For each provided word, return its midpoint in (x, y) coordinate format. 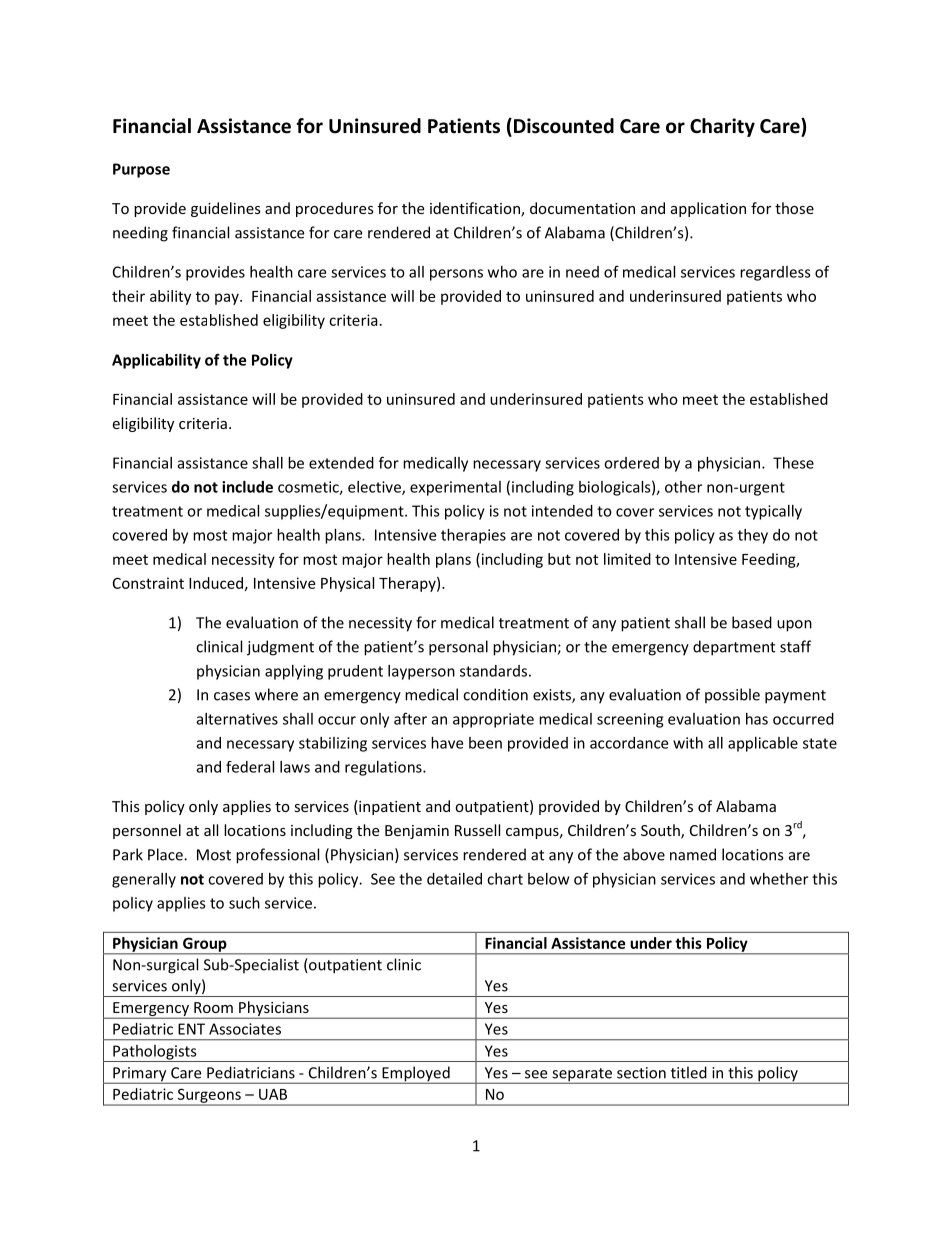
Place (166, 854)
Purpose (141, 170)
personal (458, 648)
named (693, 854)
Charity (722, 127)
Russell (477, 830)
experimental (455, 488)
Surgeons (209, 1096)
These (793, 463)
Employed (416, 1075)
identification (476, 209)
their (128, 296)
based (752, 622)
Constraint (148, 583)
